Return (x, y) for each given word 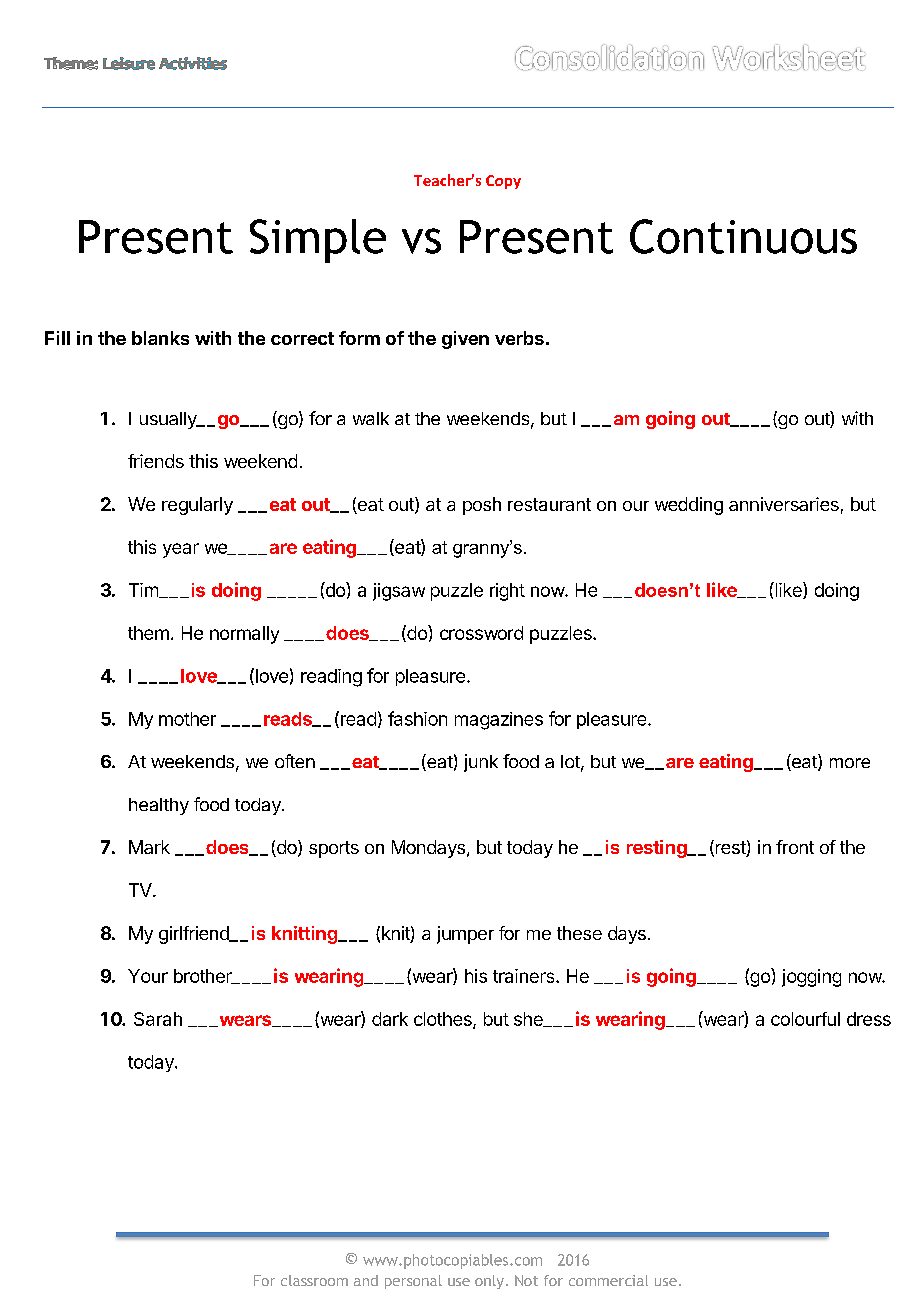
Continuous (743, 236)
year (181, 550)
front (795, 847)
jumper (465, 935)
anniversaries (784, 504)
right (507, 592)
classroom (314, 1280)
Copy (503, 182)
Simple (318, 241)
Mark (149, 847)
